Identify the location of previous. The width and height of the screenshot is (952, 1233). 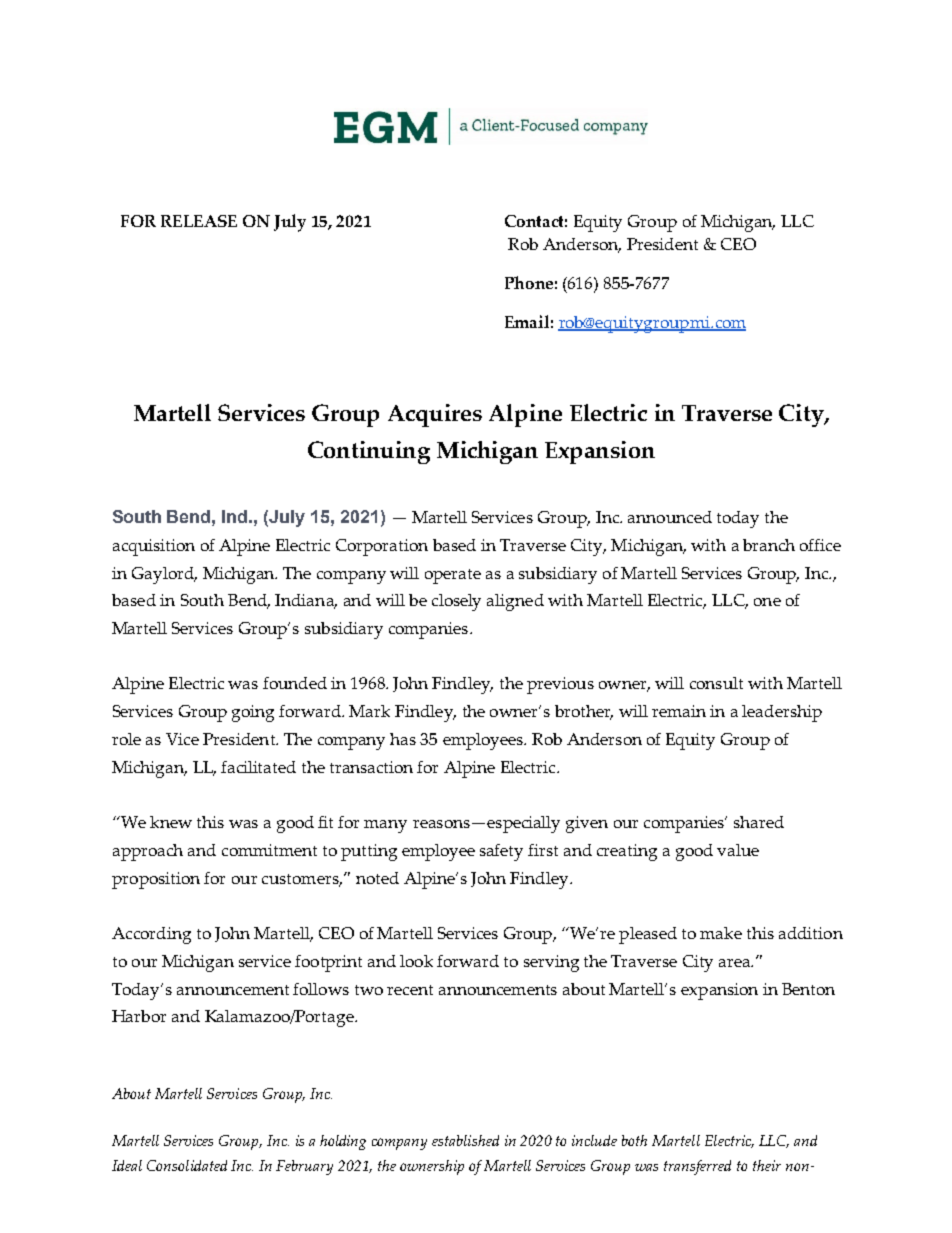
(560, 685).
